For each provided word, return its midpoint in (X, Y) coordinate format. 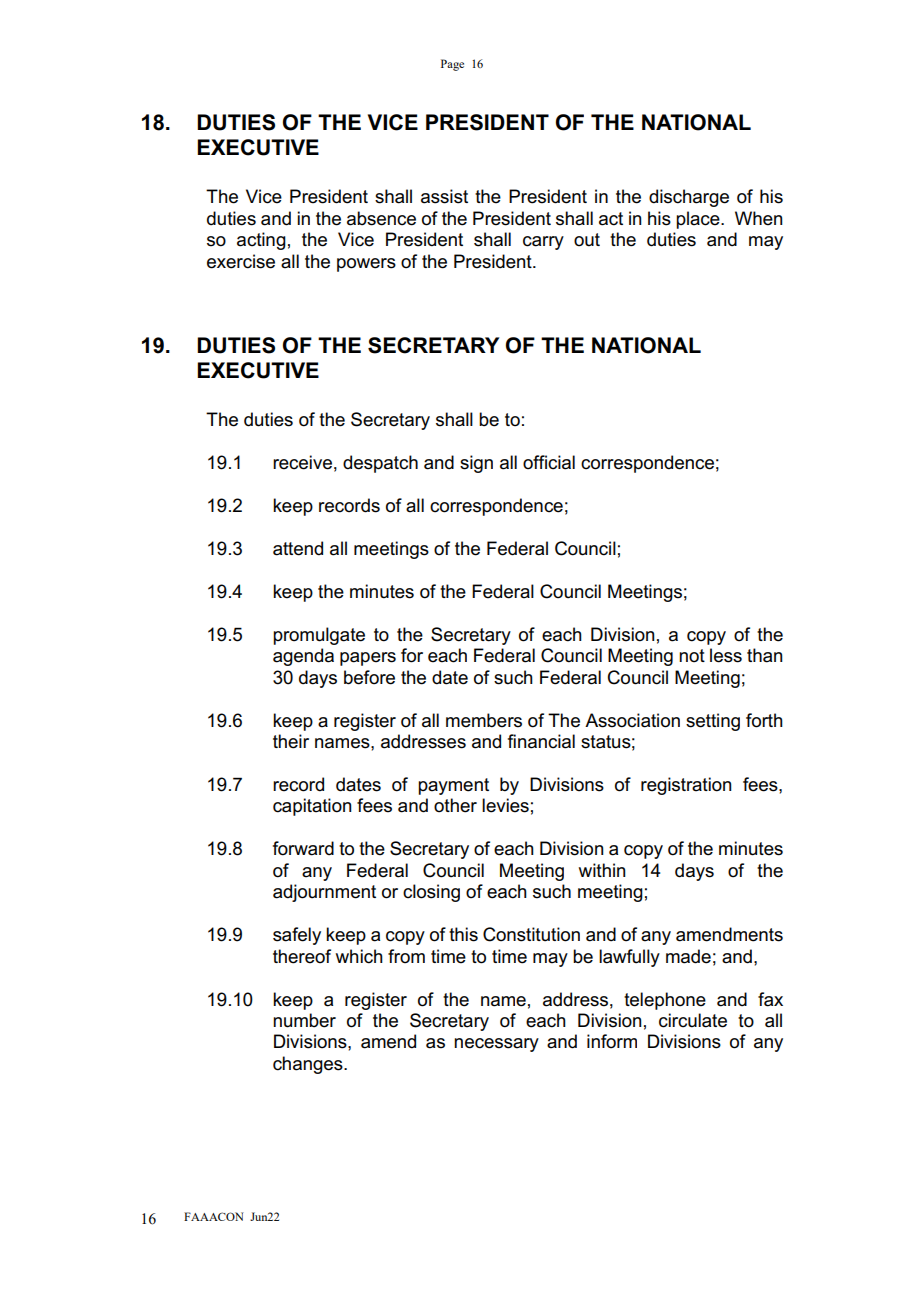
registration (686, 786)
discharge (689, 198)
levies (505, 805)
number (304, 1020)
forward (303, 848)
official (549, 462)
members (484, 720)
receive (302, 462)
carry (543, 243)
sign (476, 464)
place (699, 220)
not (692, 656)
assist (444, 196)
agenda (303, 657)
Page (452, 65)
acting (261, 241)
